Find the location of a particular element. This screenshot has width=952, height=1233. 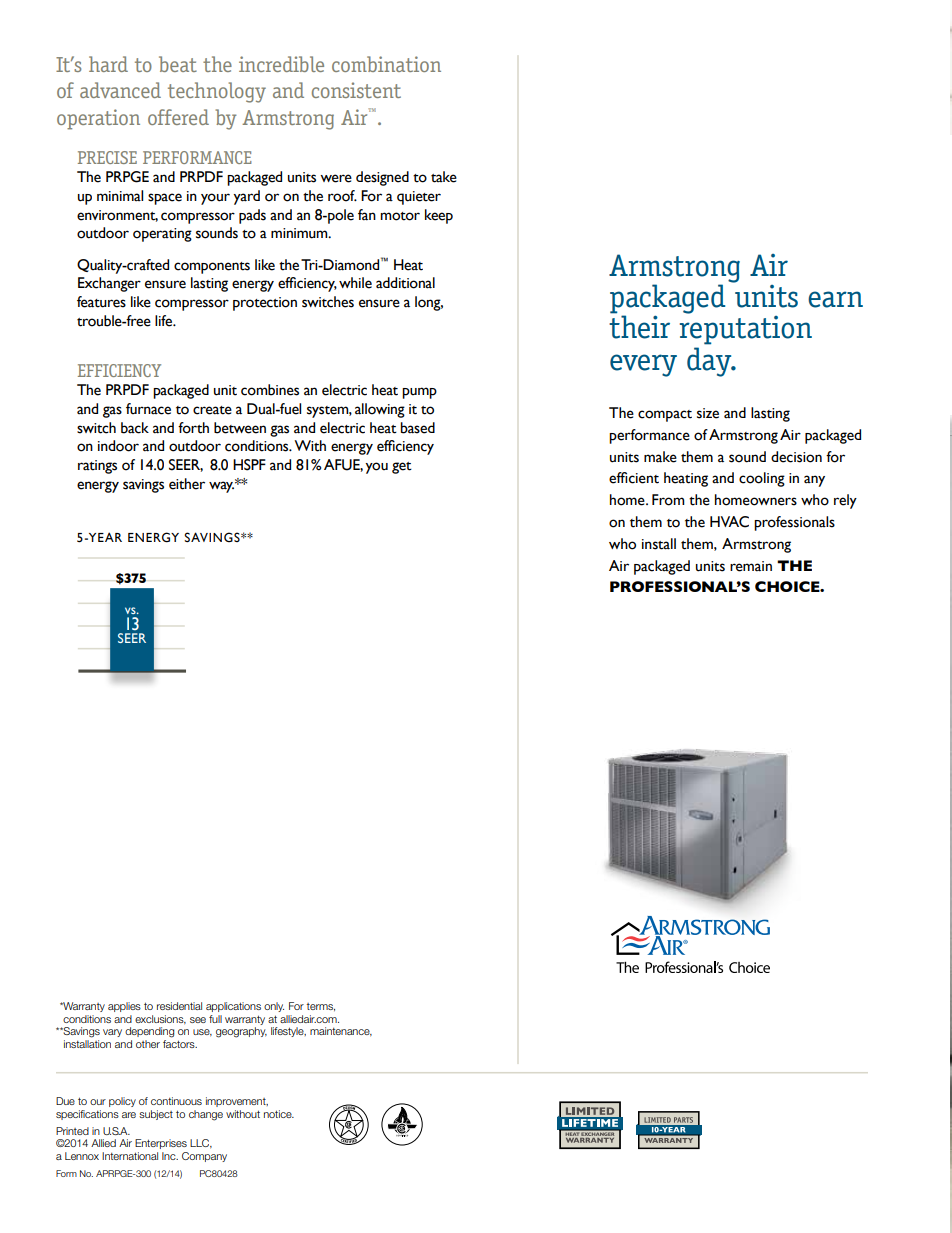

decision is located at coordinates (796, 457).
